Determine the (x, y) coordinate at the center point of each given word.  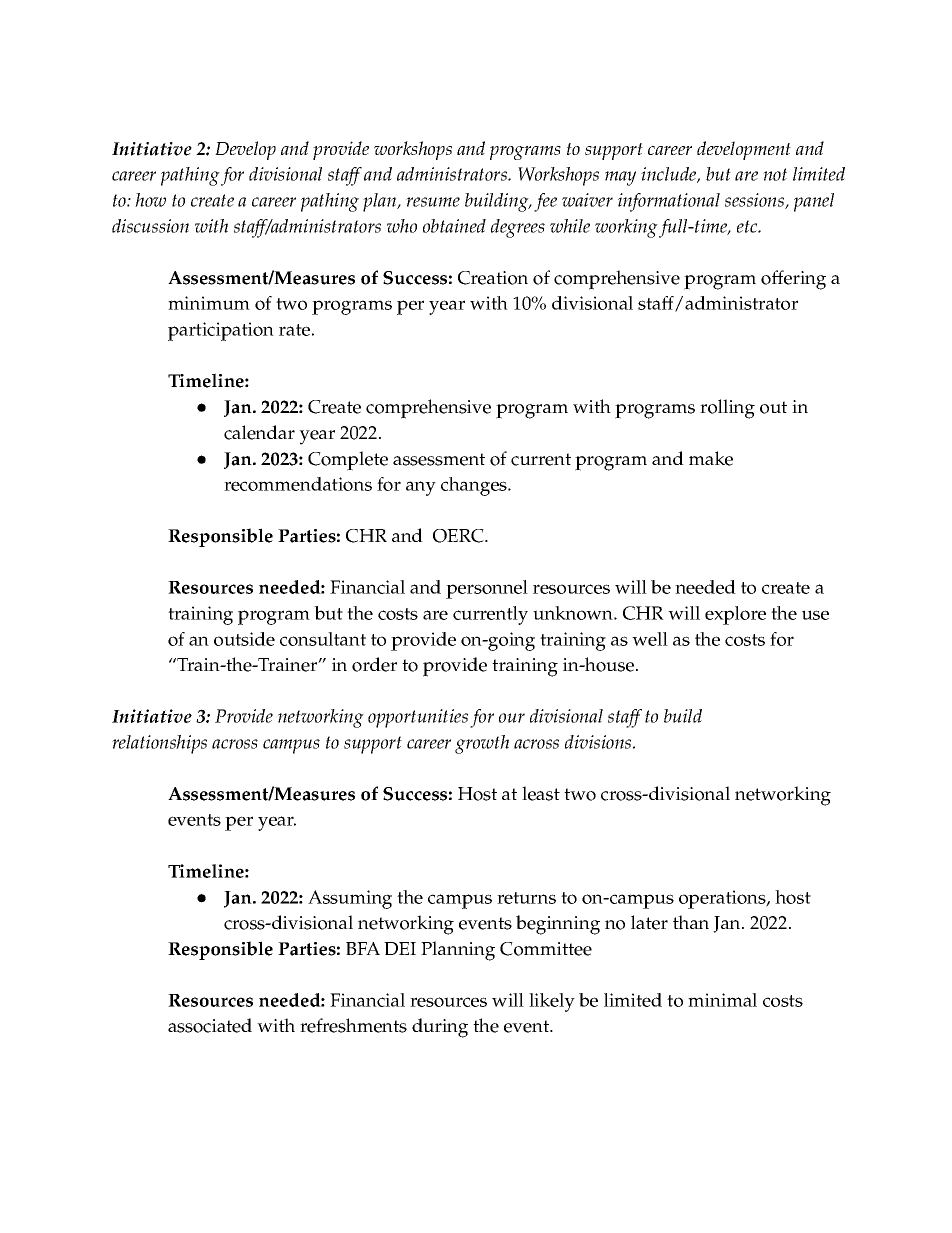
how (150, 200)
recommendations (298, 484)
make (711, 458)
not (775, 174)
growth (482, 744)
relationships (159, 744)
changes (475, 486)
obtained (454, 226)
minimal (722, 1000)
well (650, 639)
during (440, 1028)
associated (210, 1025)
